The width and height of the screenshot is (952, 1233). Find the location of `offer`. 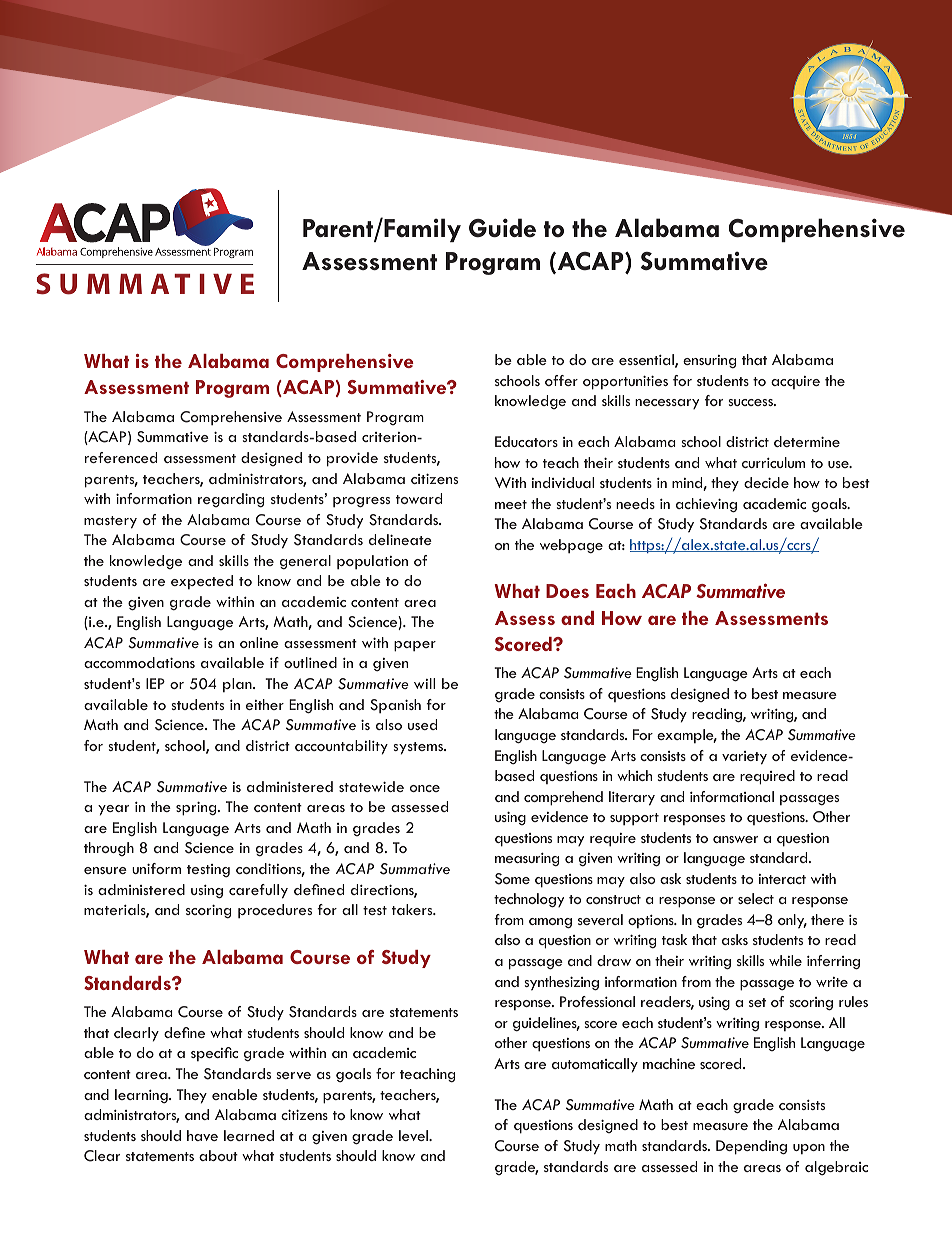

offer is located at coordinates (561, 380).
